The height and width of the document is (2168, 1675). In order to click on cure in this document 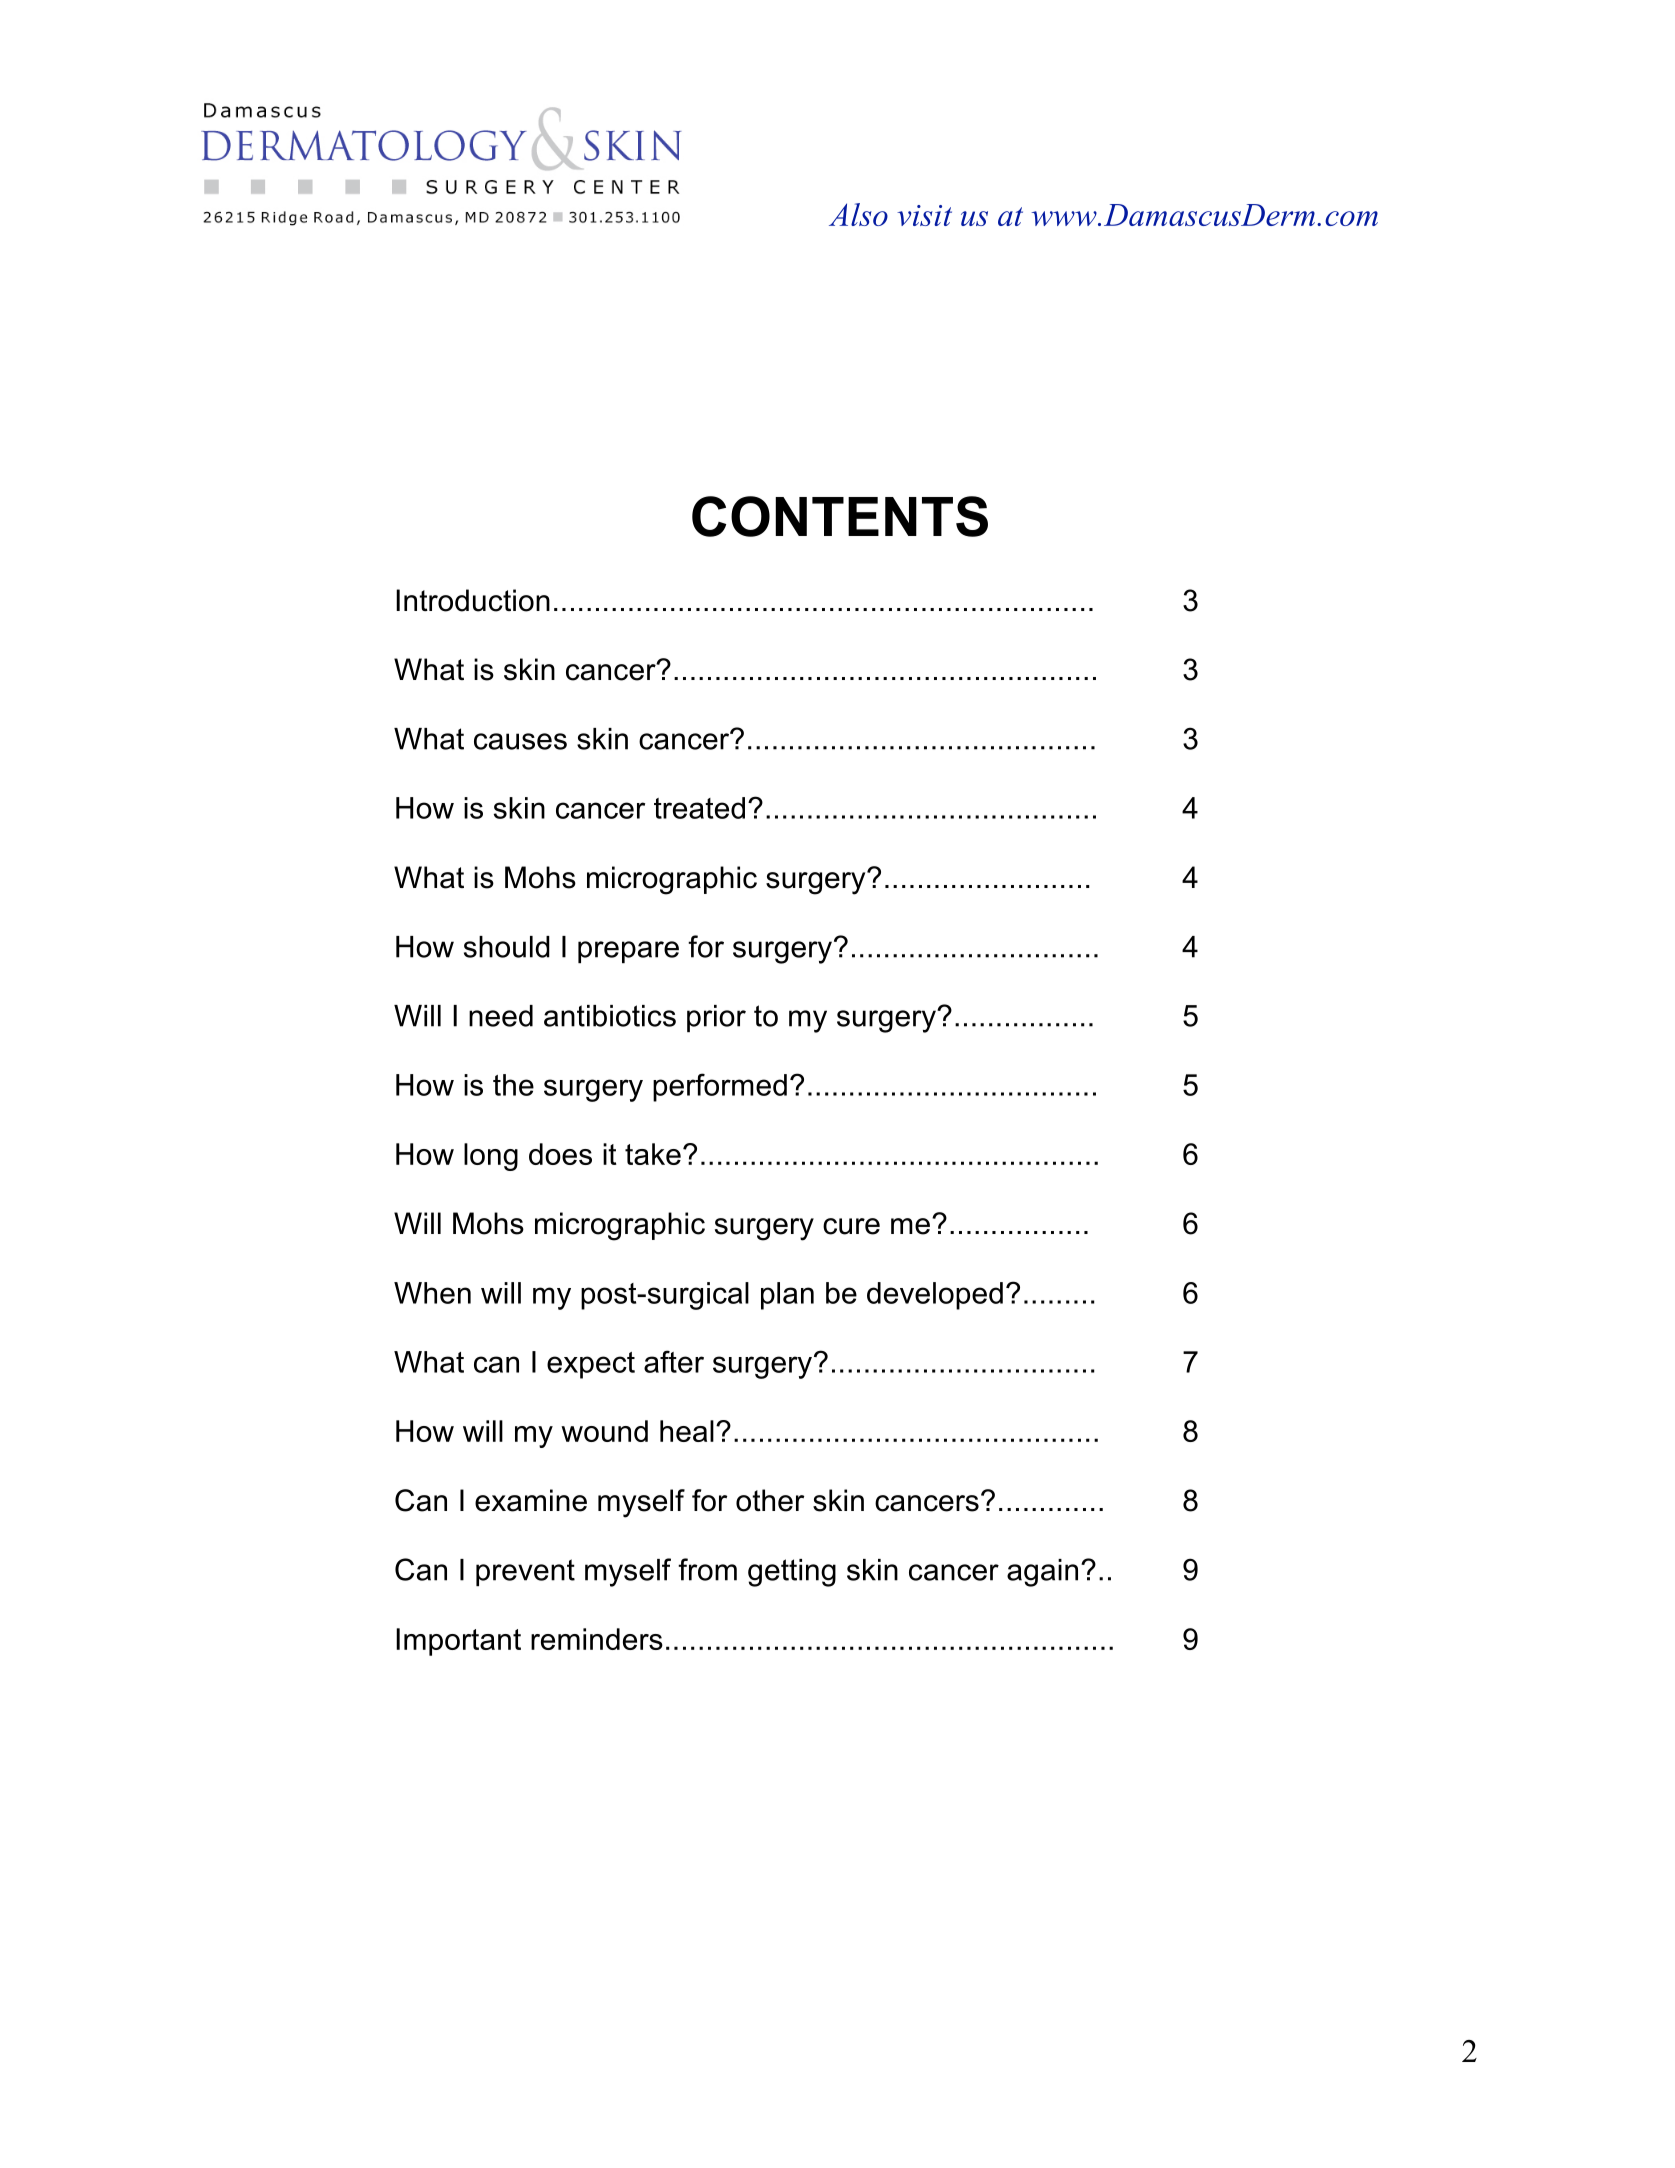, I will do `click(851, 1226)`.
